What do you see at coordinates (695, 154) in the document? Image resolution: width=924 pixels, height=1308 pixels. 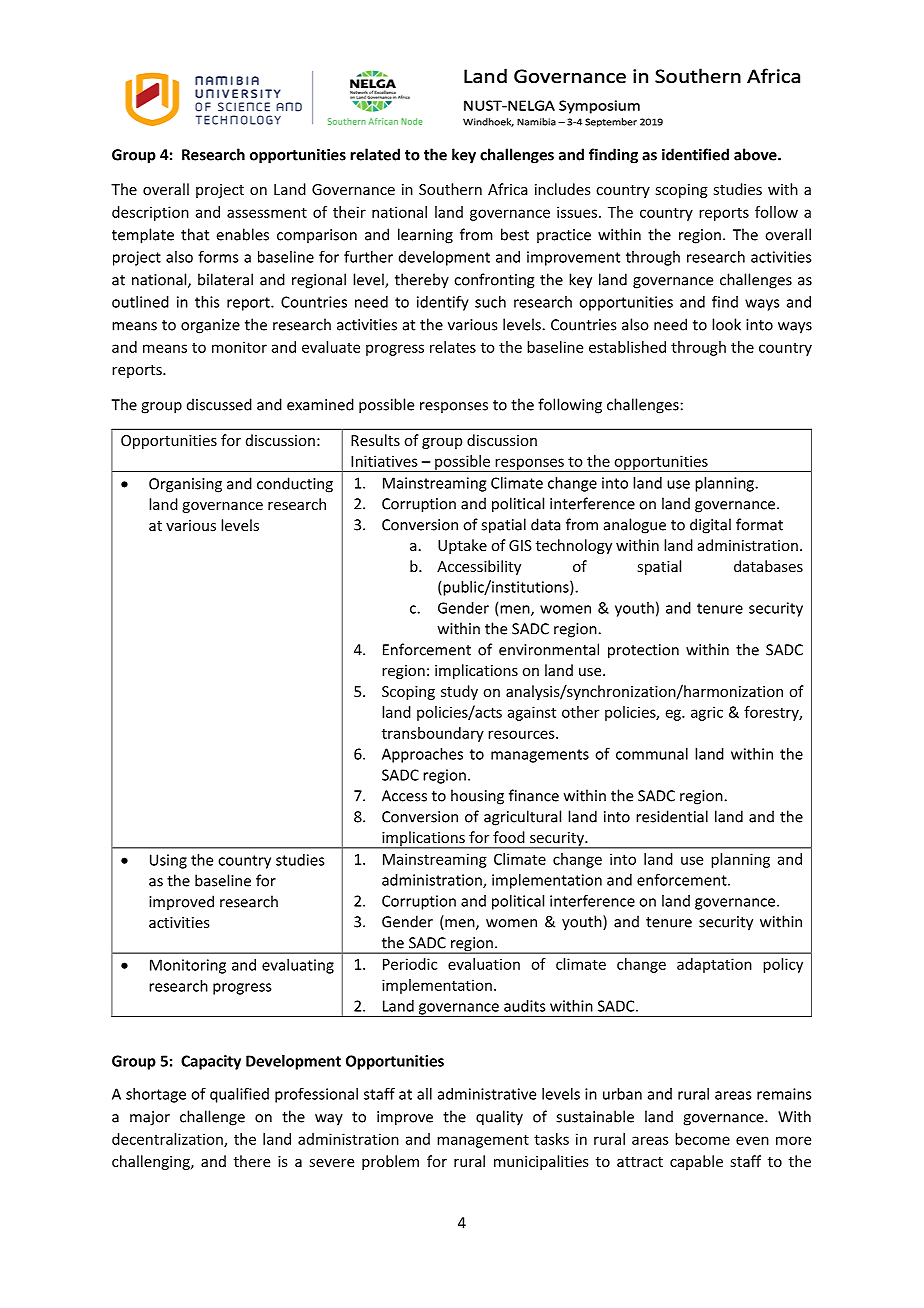 I see `identified` at bounding box center [695, 154].
